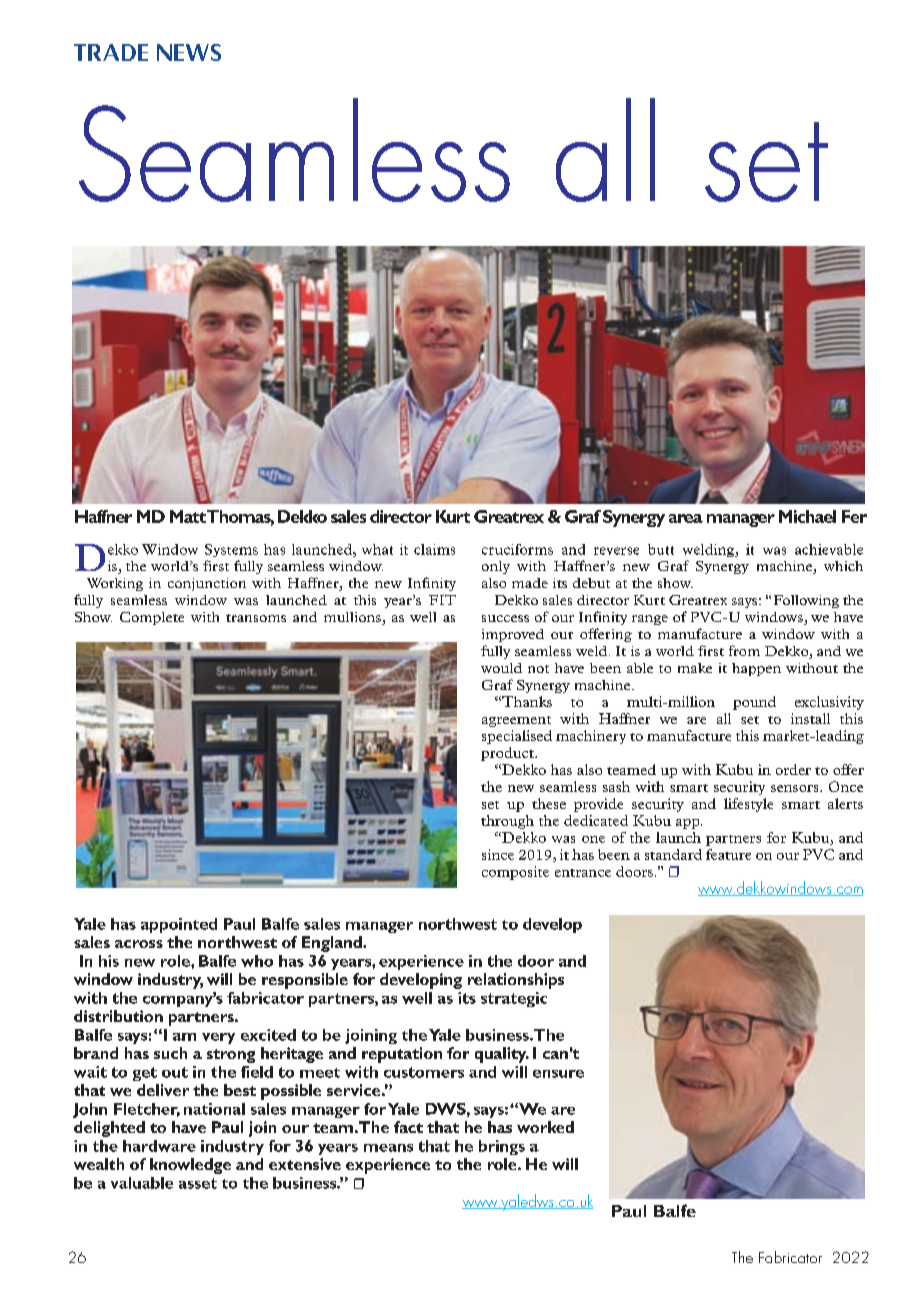 The width and height of the screenshot is (922, 1316). I want to click on TRADE, so click(111, 52).
